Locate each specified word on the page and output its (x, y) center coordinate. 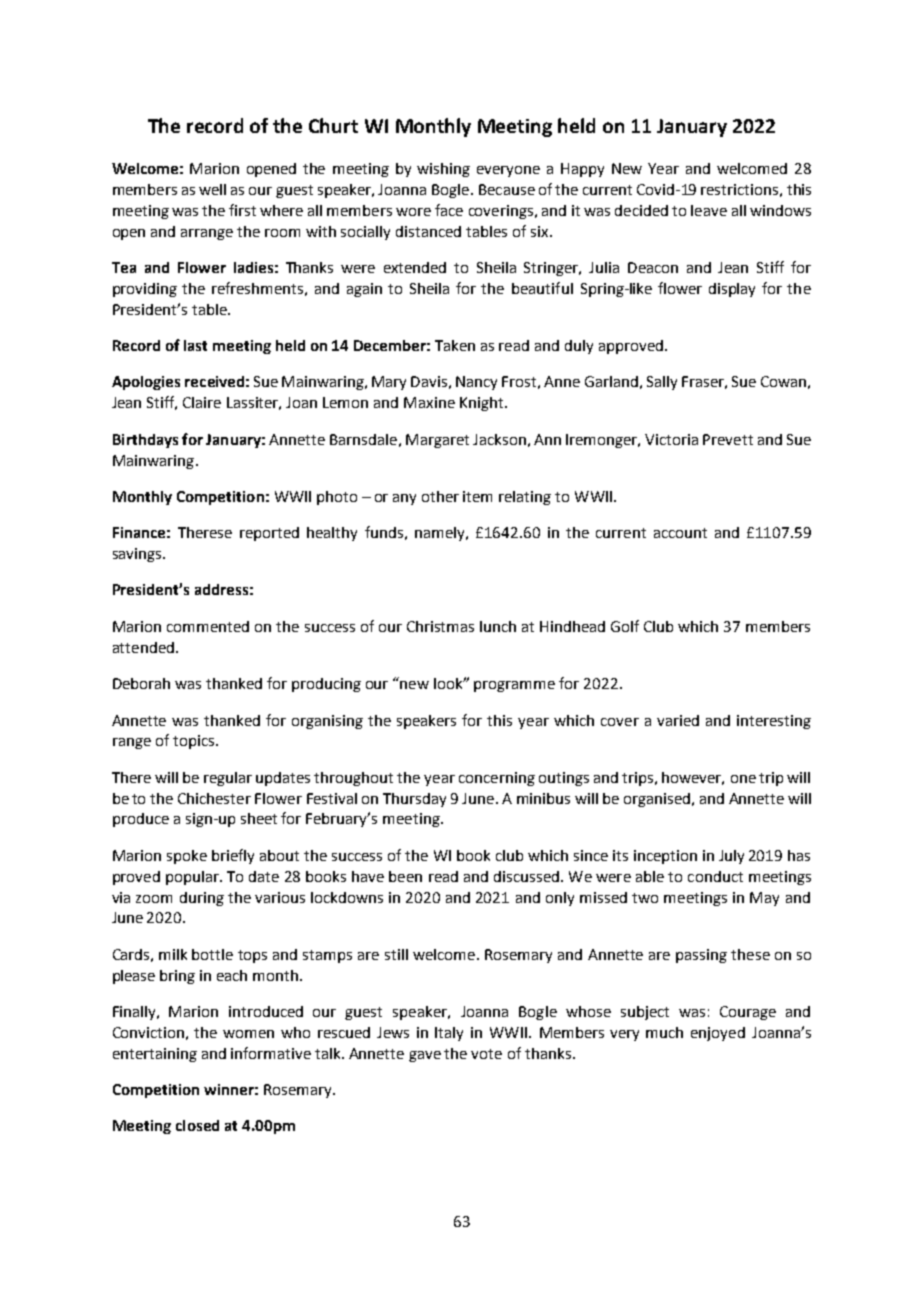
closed (197, 1125)
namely (441, 534)
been (405, 876)
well (212, 189)
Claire (202, 402)
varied (678, 720)
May (764, 899)
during (202, 899)
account (680, 533)
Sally (662, 383)
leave (709, 210)
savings (138, 555)
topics (193, 742)
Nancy (476, 383)
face (449, 210)
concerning (497, 779)
